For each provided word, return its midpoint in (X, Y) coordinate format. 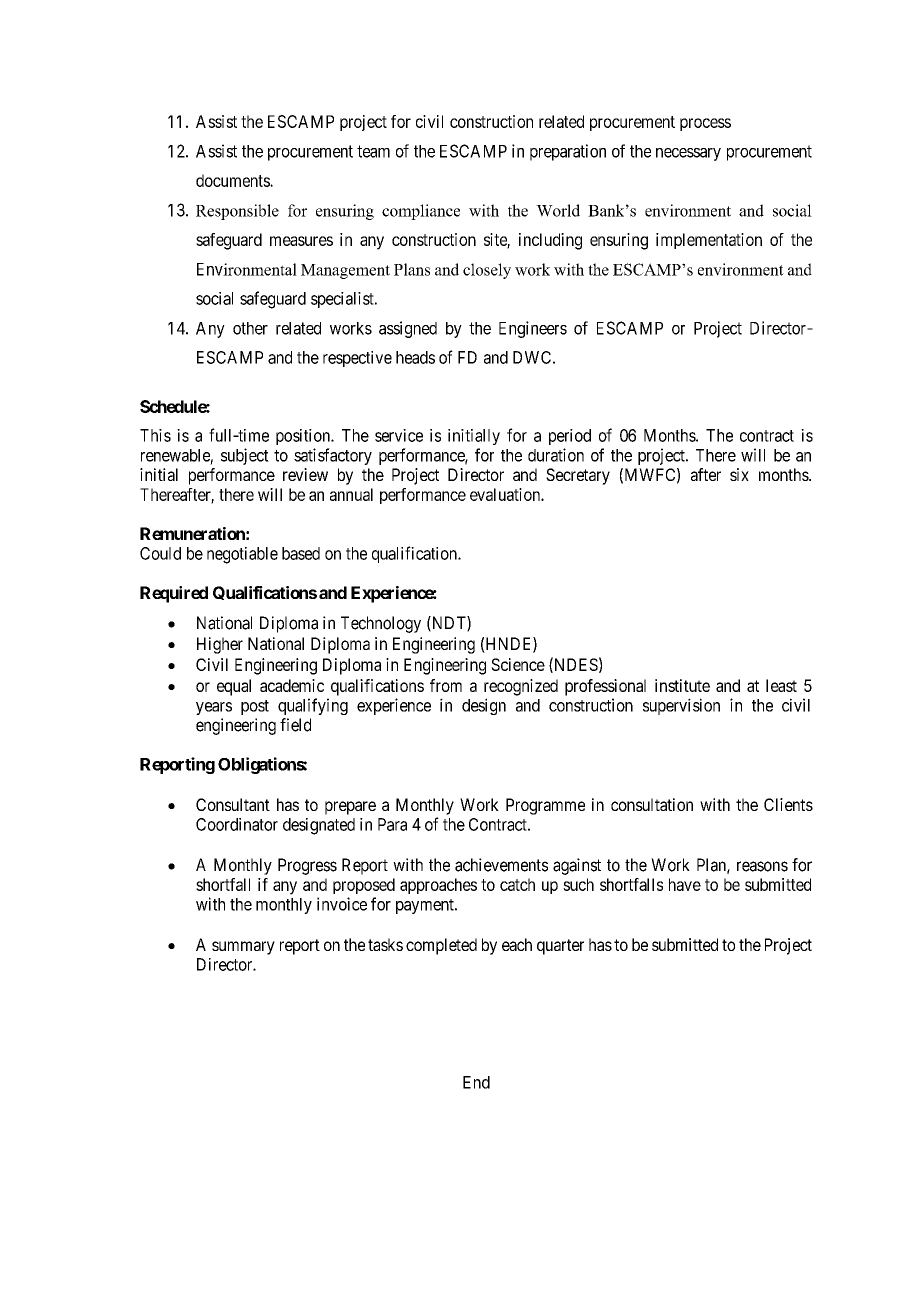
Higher (220, 645)
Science (518, 664)
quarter (560, 947)
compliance (421, 212)
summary (243, 948)
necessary (688, 154)
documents (233, 180)
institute (682, 685)
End (476, 1082)
